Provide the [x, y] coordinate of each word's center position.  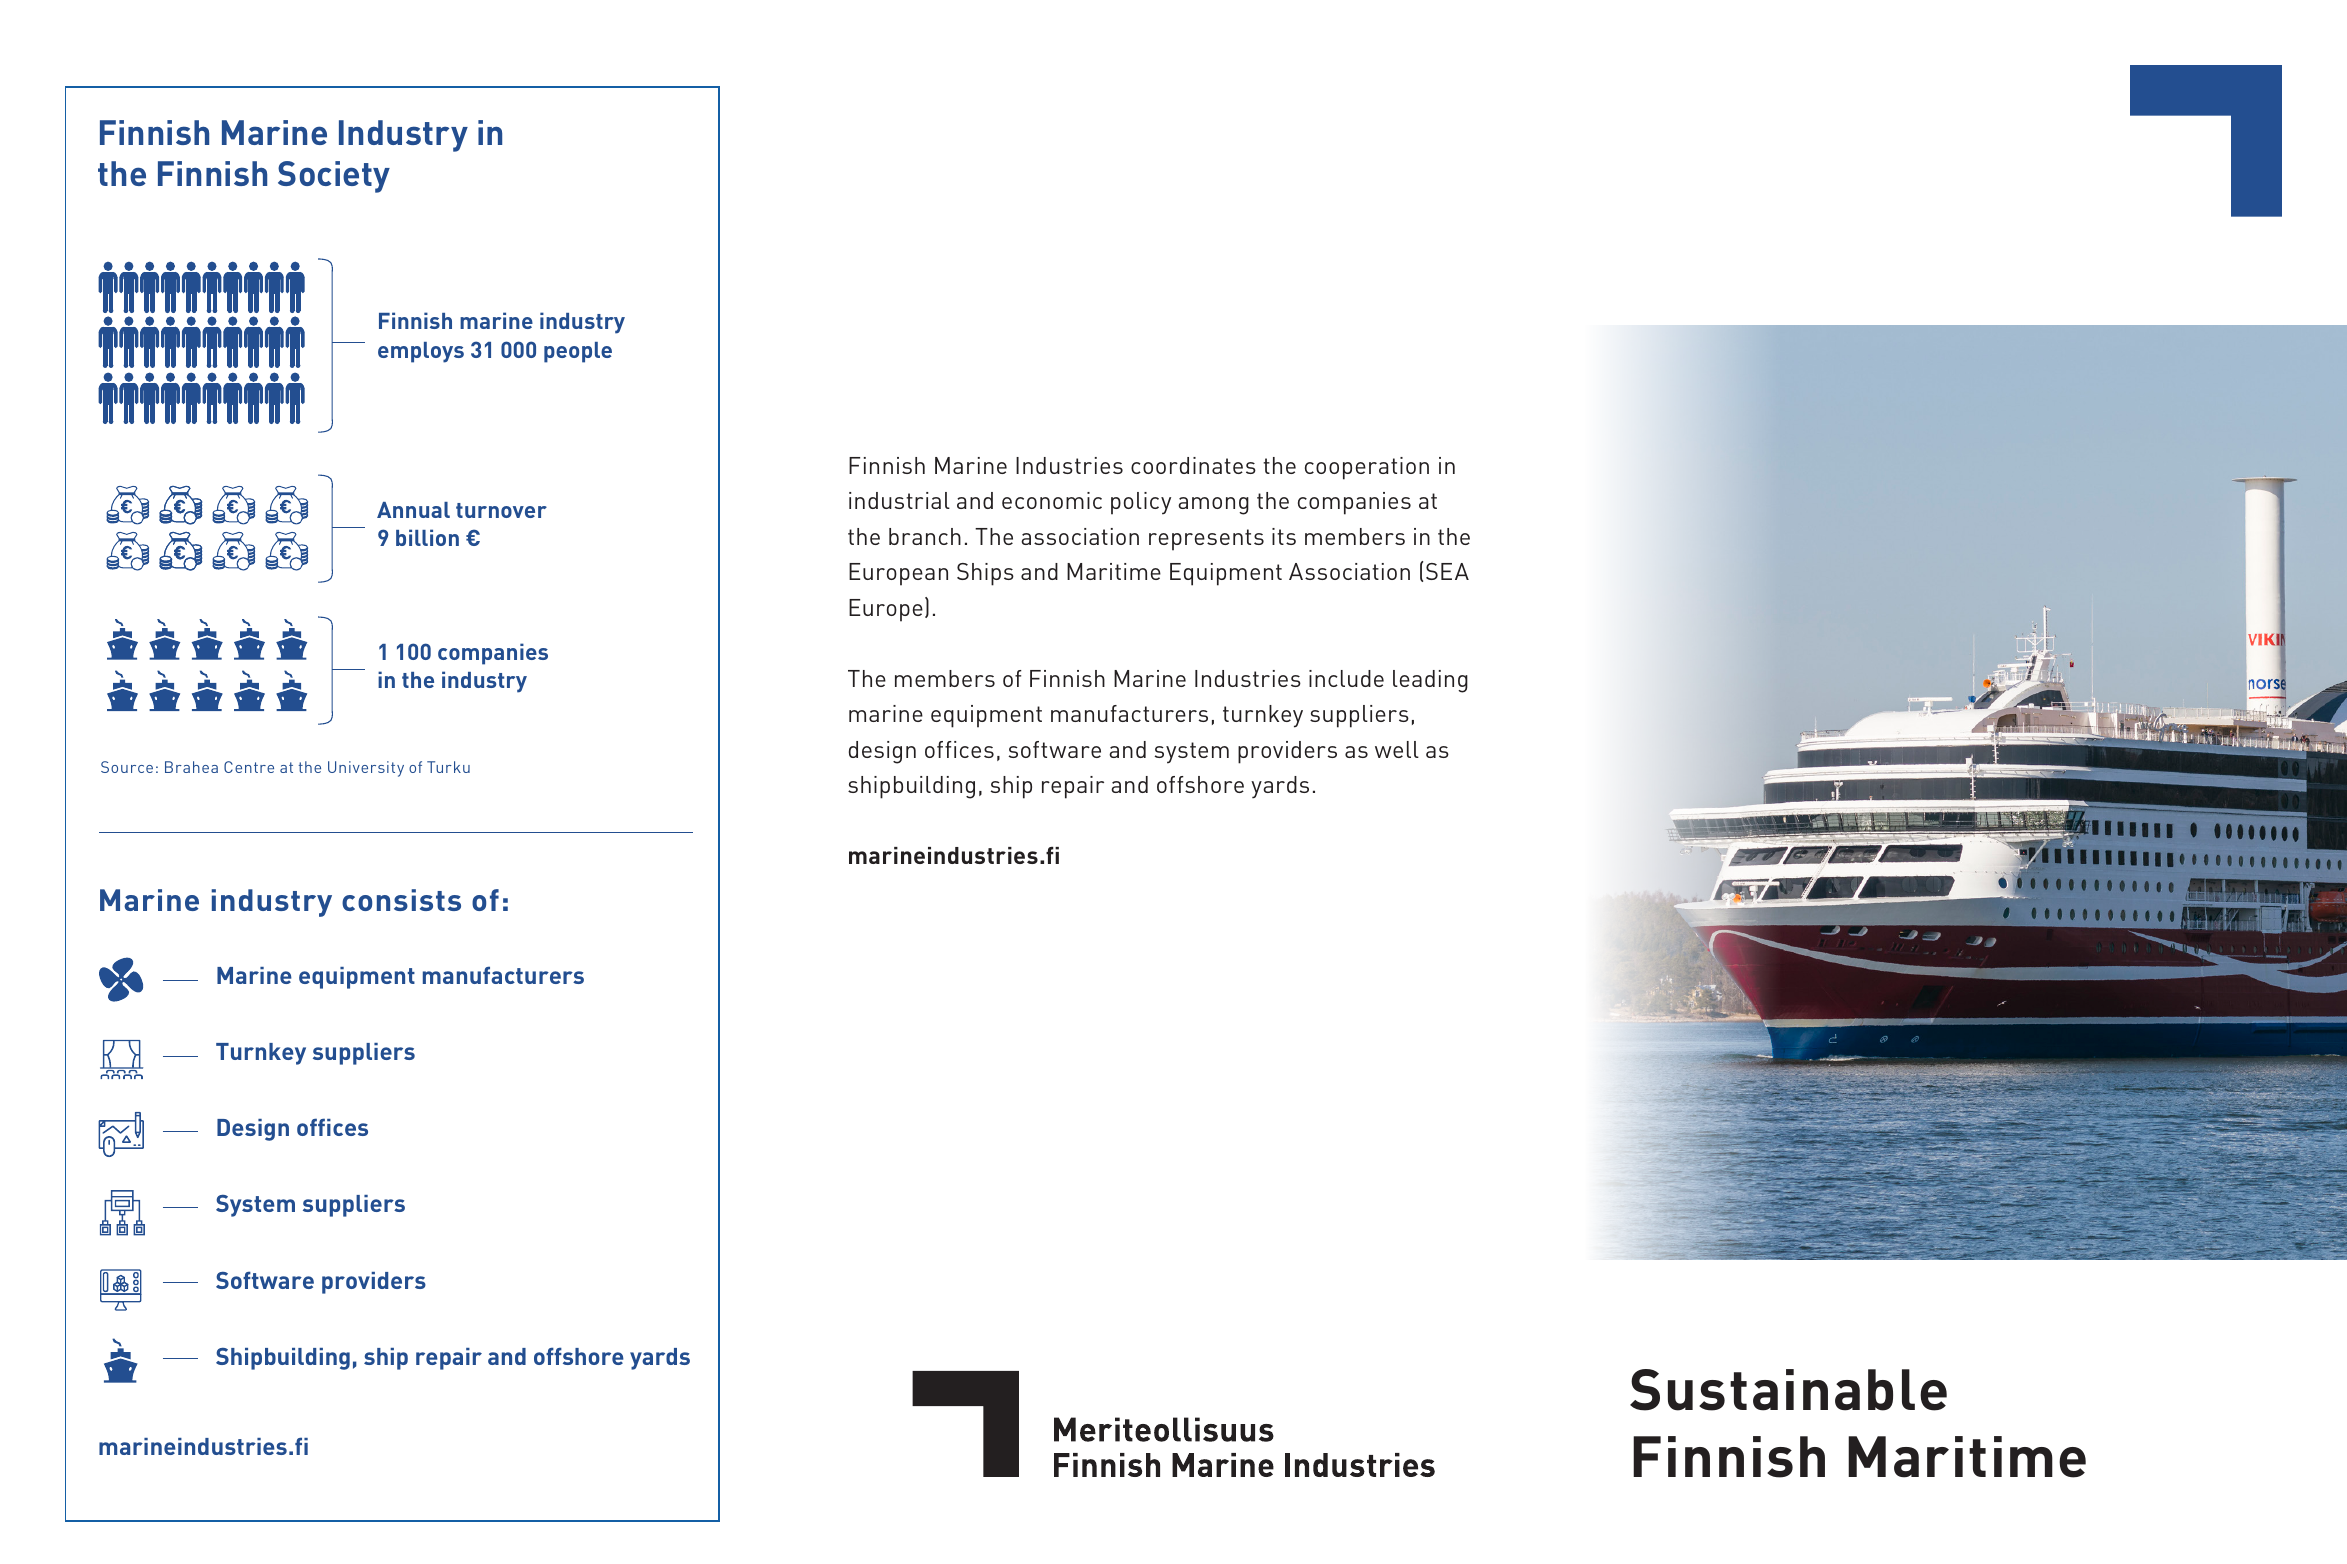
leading [1430, 681]
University [366, 769]
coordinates [1193, 465]
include [1346, 678]
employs [421, 352]
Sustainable [1788, 1390]
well [1397, 749]
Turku [448, 767]
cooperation [1367, 468]
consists [401, 900]
